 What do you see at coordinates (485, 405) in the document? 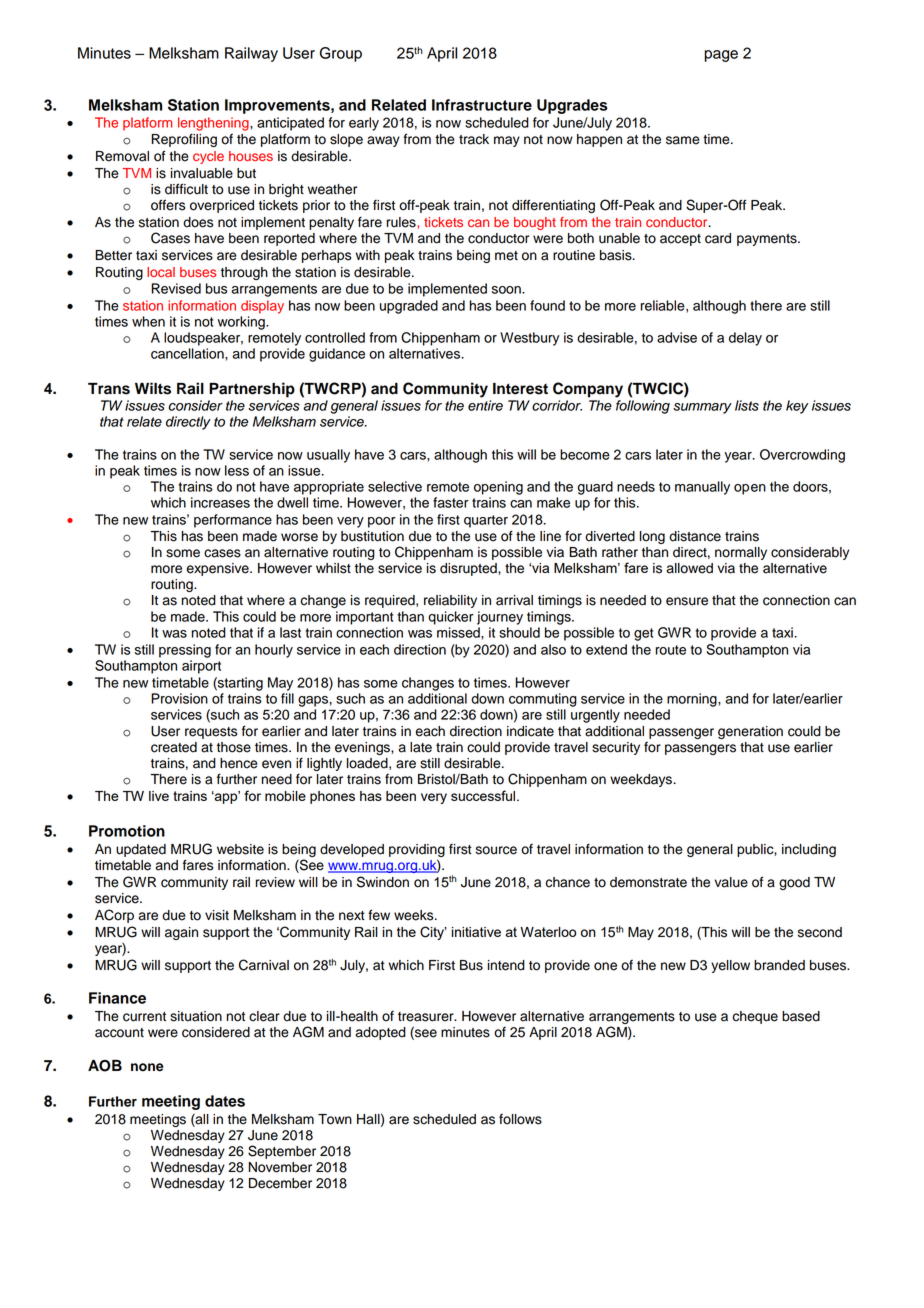
I see `entire` at bounding box center [485, 405].
